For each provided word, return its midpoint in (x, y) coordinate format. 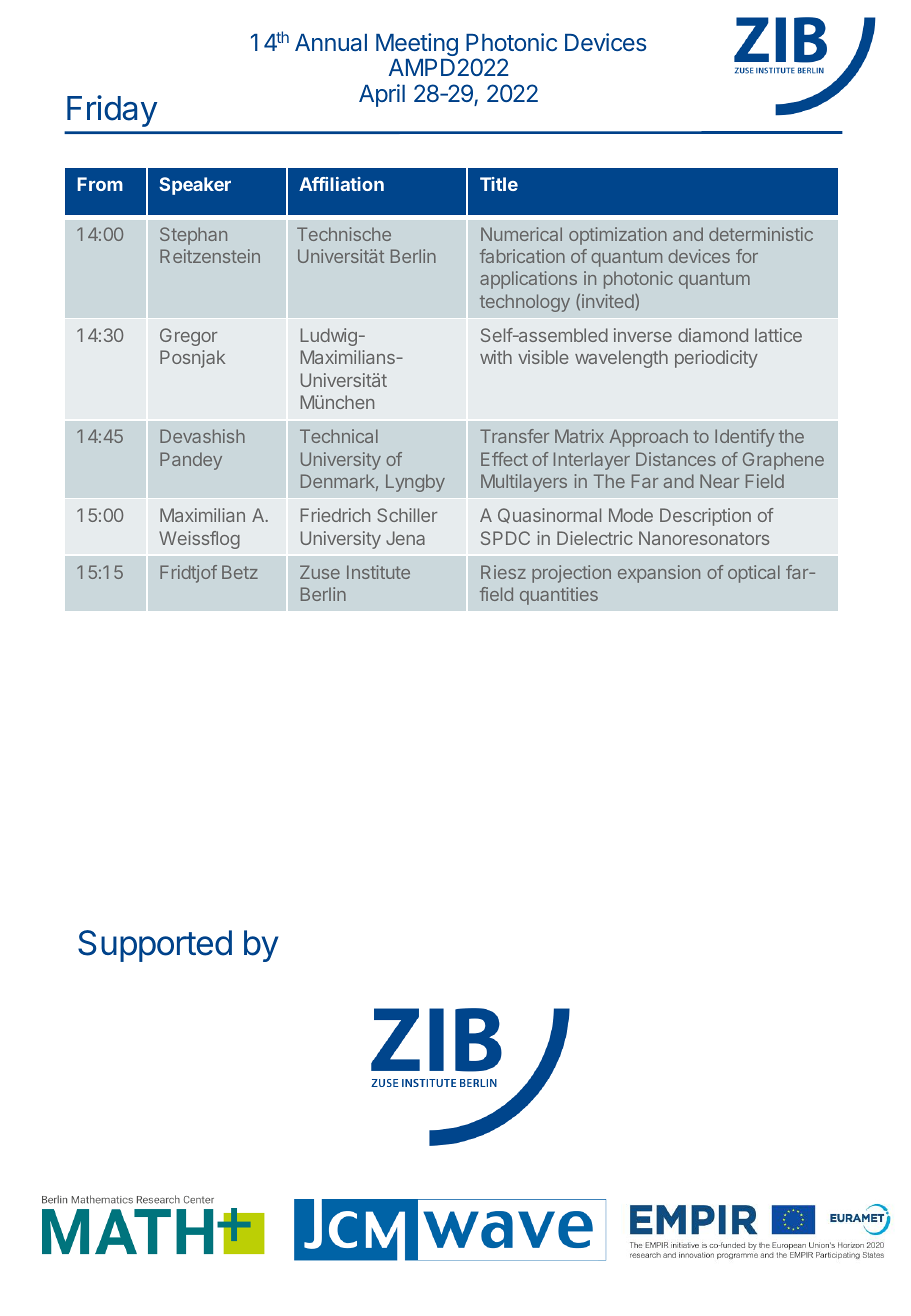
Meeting (417, 44)
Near (719, 481)
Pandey (191, 461)
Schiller (407, 515)
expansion (659, 574)
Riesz (503, 572)
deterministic (761, 234)
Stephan (193, 236)
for (747, 256)
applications (528, 280)
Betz (240, 572)
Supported (155, 946)
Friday (112, 111)
